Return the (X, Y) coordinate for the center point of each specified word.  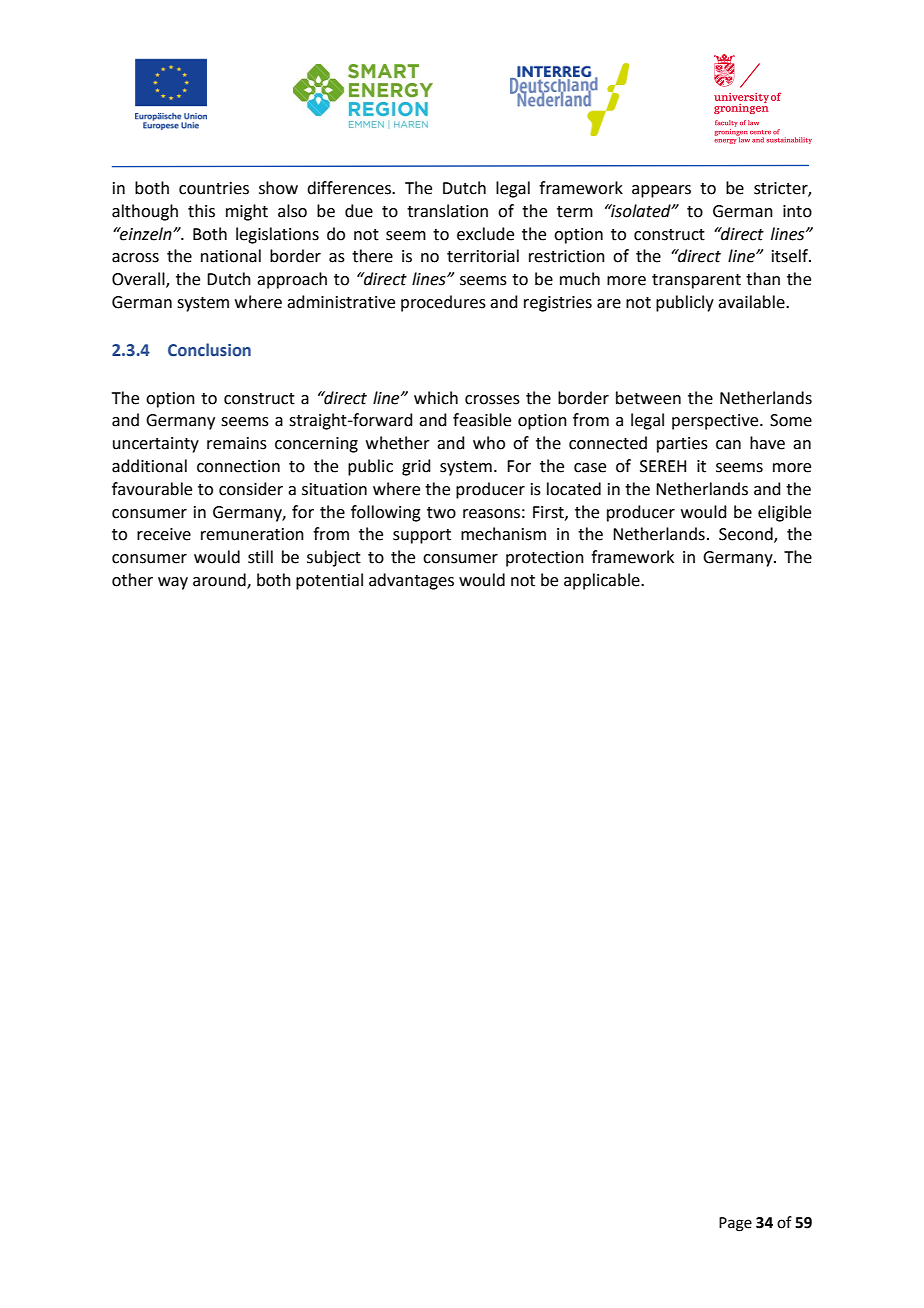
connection (238, 466)
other (132, 580)
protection (545, 559)
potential (329, 581)
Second (747, 535)
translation (447, 211)
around (220, 580)
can (728, 445)
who (489, 443)
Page (735, 1224)
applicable (603, 581)
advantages (411, 581)
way (173, 583)
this (201, 211)
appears (661, 191)
